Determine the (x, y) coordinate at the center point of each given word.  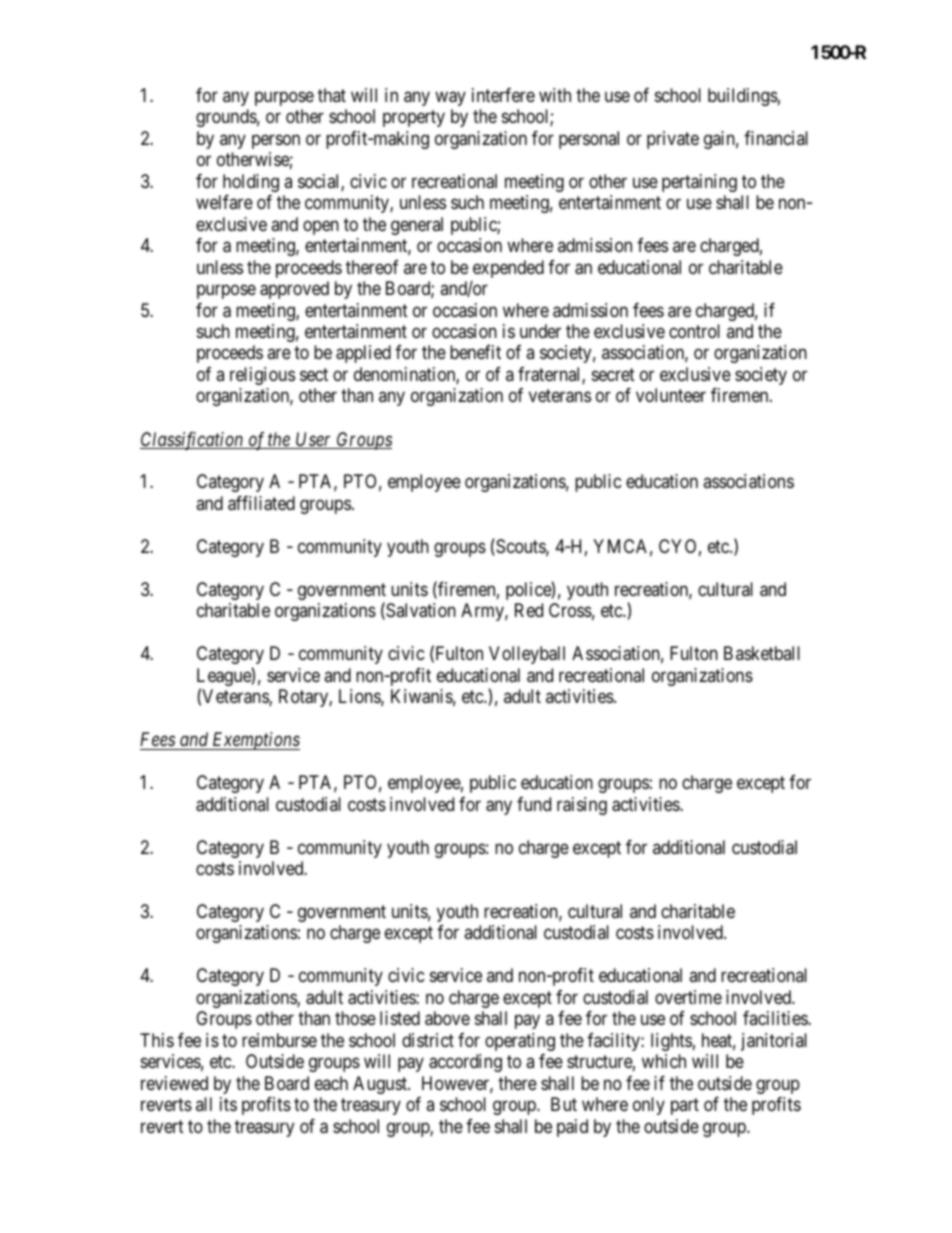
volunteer (671, 395)
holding (251, 183)
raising (582, 806)
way (450, 98)
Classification (193, 441)
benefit (475, 352)
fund (534, 804)
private (673, 140)
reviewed (174, 1083)
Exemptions (255, 741)
